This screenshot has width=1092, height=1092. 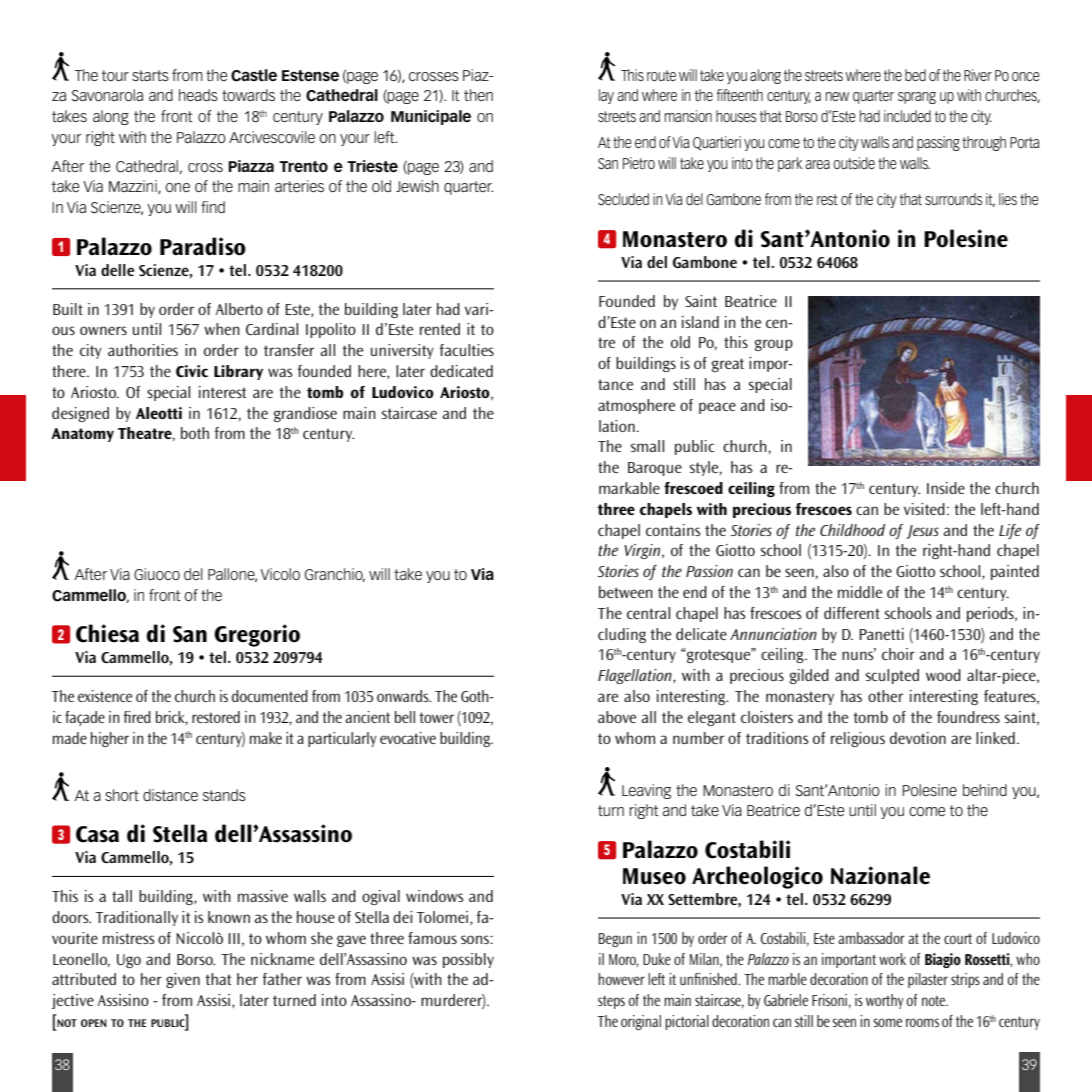 I want to click on both, so click(x=195, y=433).
